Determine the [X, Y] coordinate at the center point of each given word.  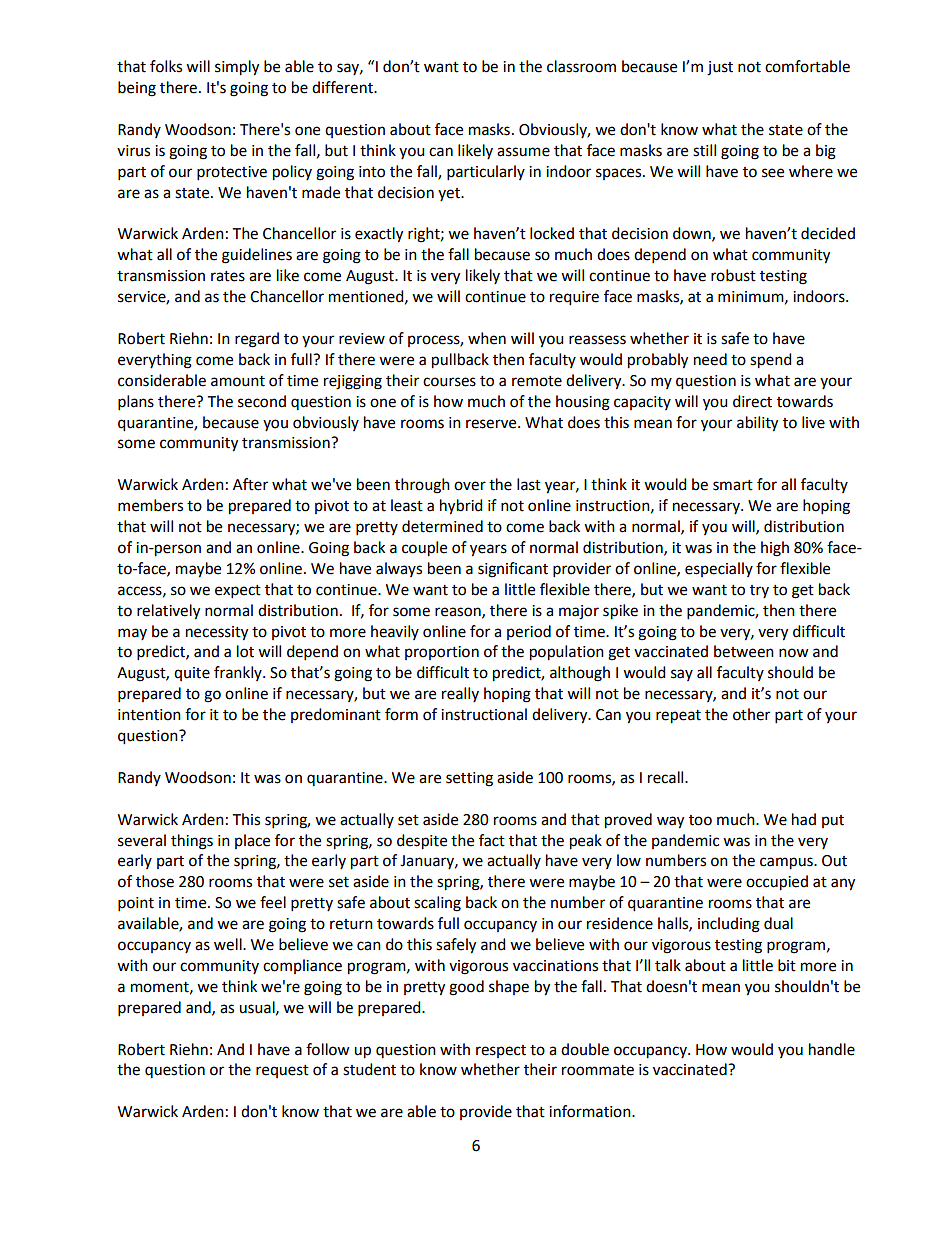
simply [237, 68]
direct [752, 401]
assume [523, 152]
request [282, 1071]
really [460, 694]
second [262, 401]
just [720, 68]
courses [449, 382]
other [751, 714]
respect [501, 1051]
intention [149, 715]
